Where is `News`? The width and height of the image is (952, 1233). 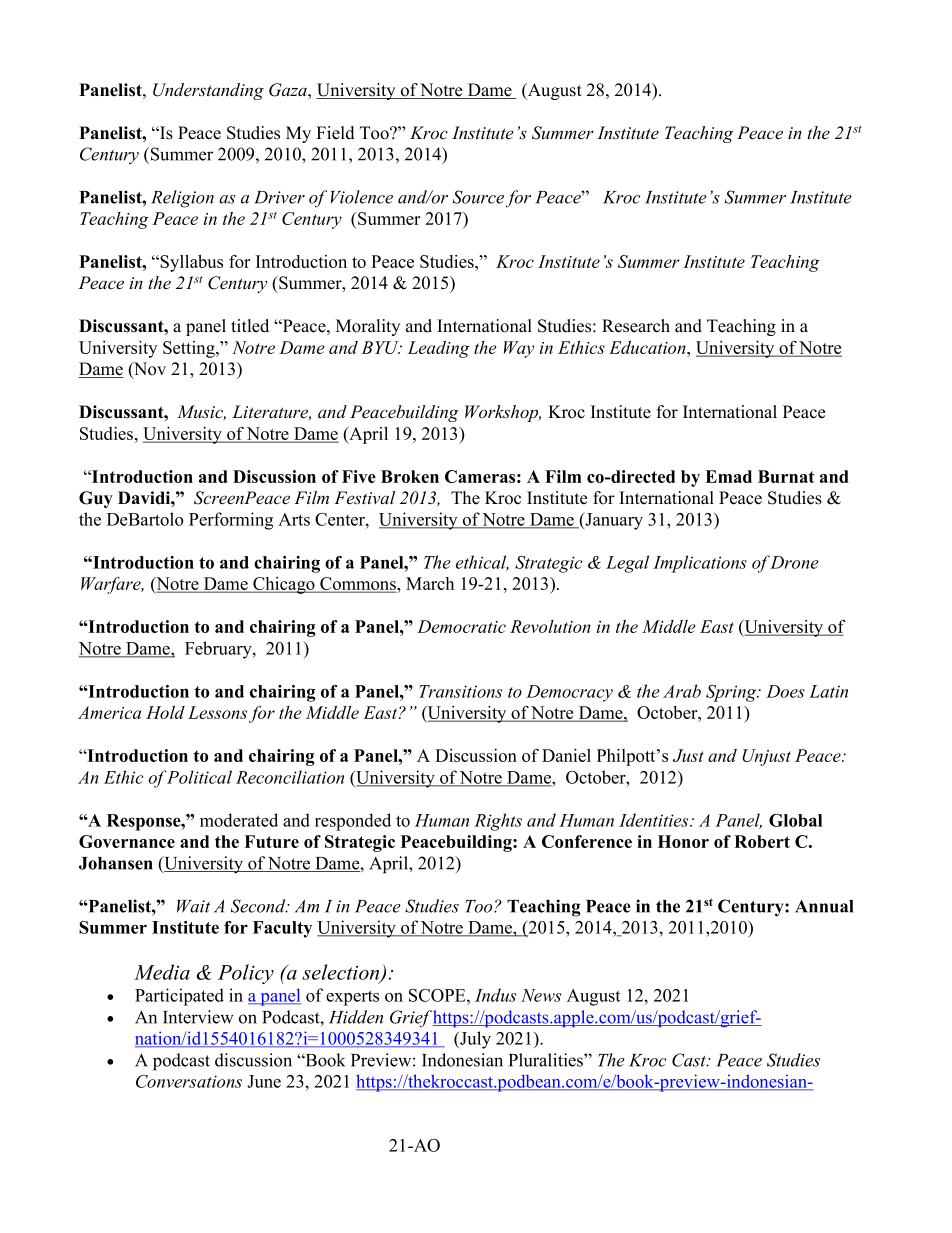 News is located at coordinates (541, 995).
